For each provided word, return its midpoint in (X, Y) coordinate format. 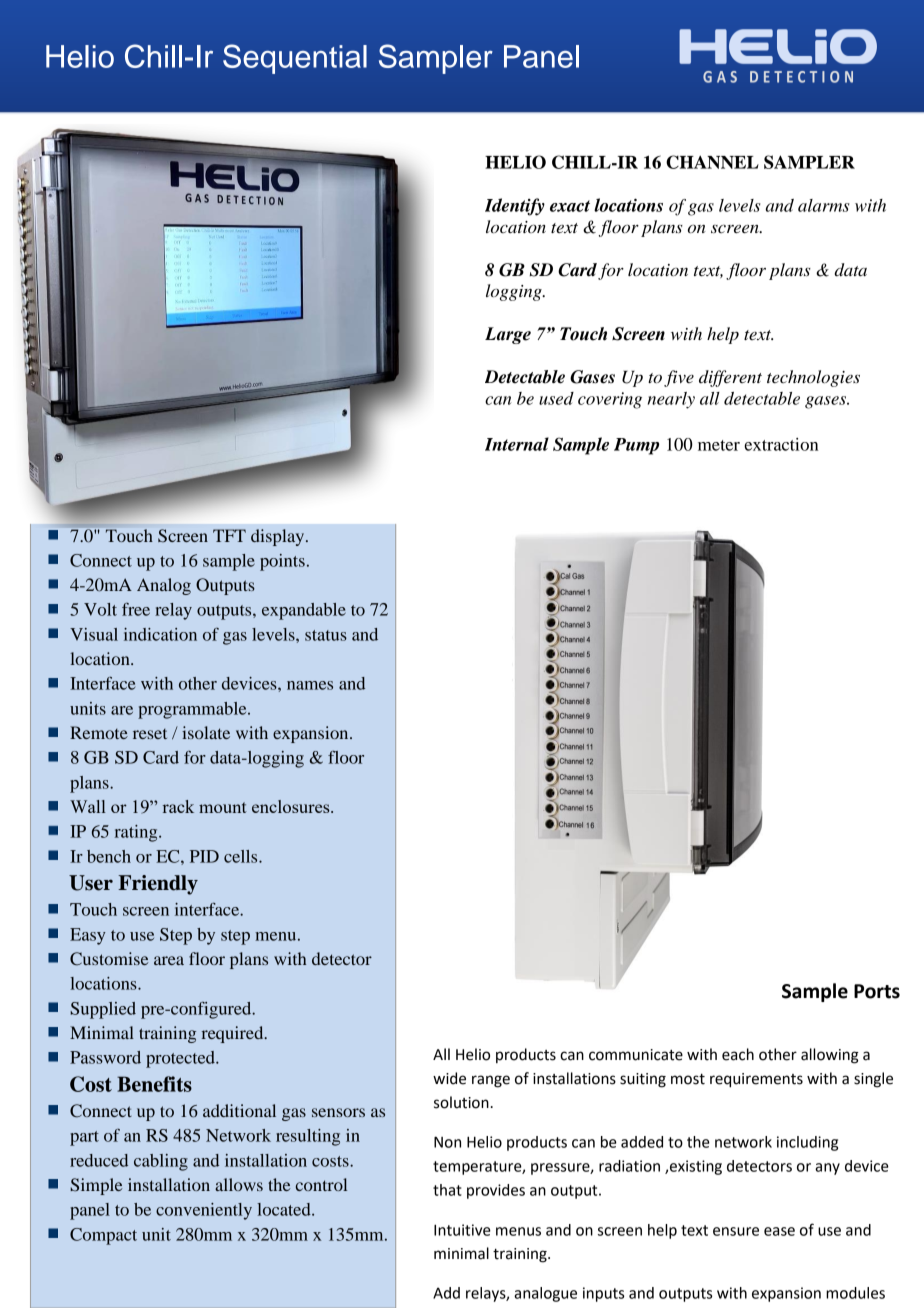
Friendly (158, 885)
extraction (781, 444)
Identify (515, 207)
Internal (517, 444)
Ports (877, 991)
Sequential (295, 59)
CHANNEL (712, 162)
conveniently (204, 1211)
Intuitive (462, 1230)
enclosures (292, 806)
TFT (229, 535)
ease (779, 1231)
